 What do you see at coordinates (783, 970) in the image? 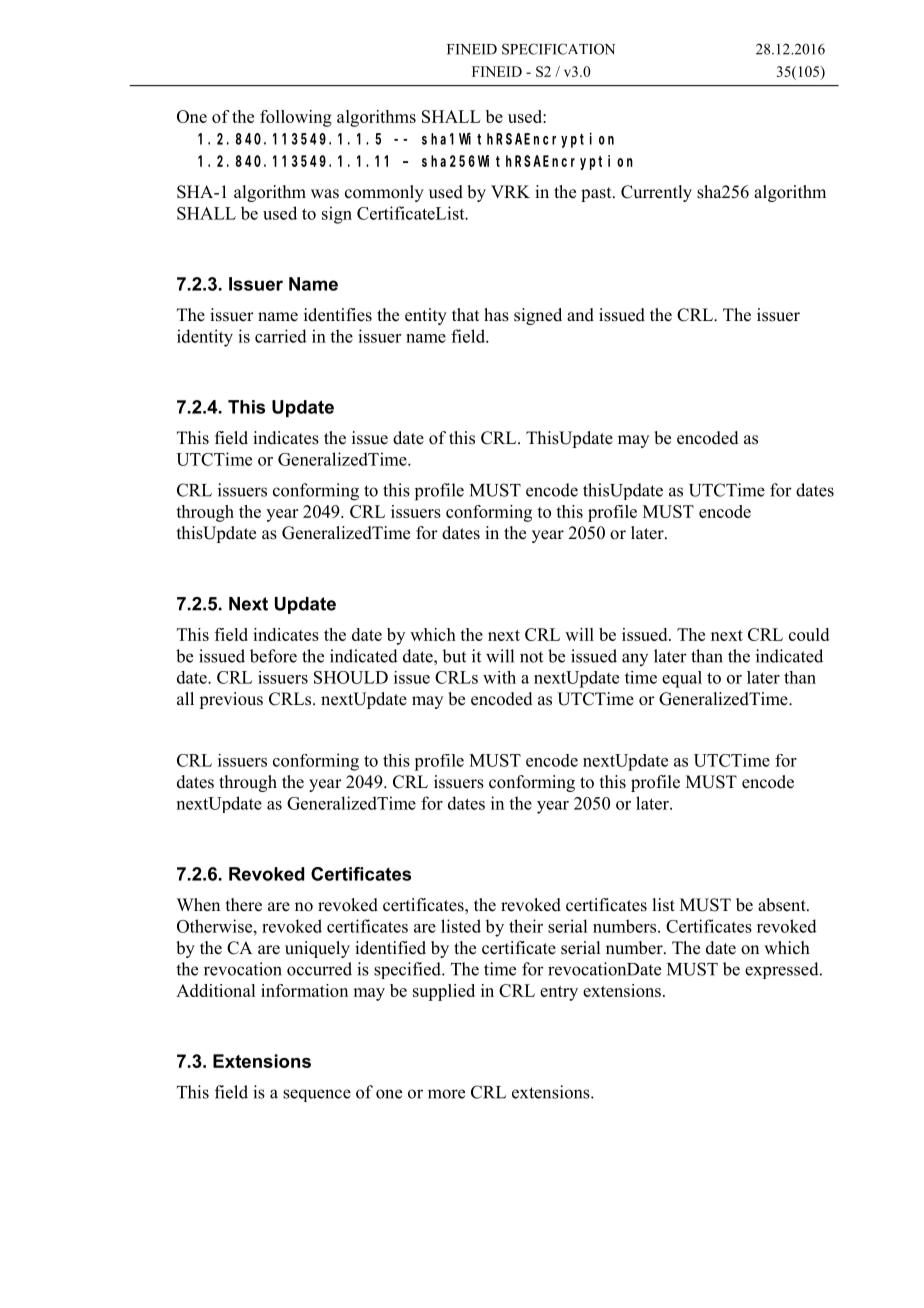
I see `expressed` at bounding box center [783, 970].
